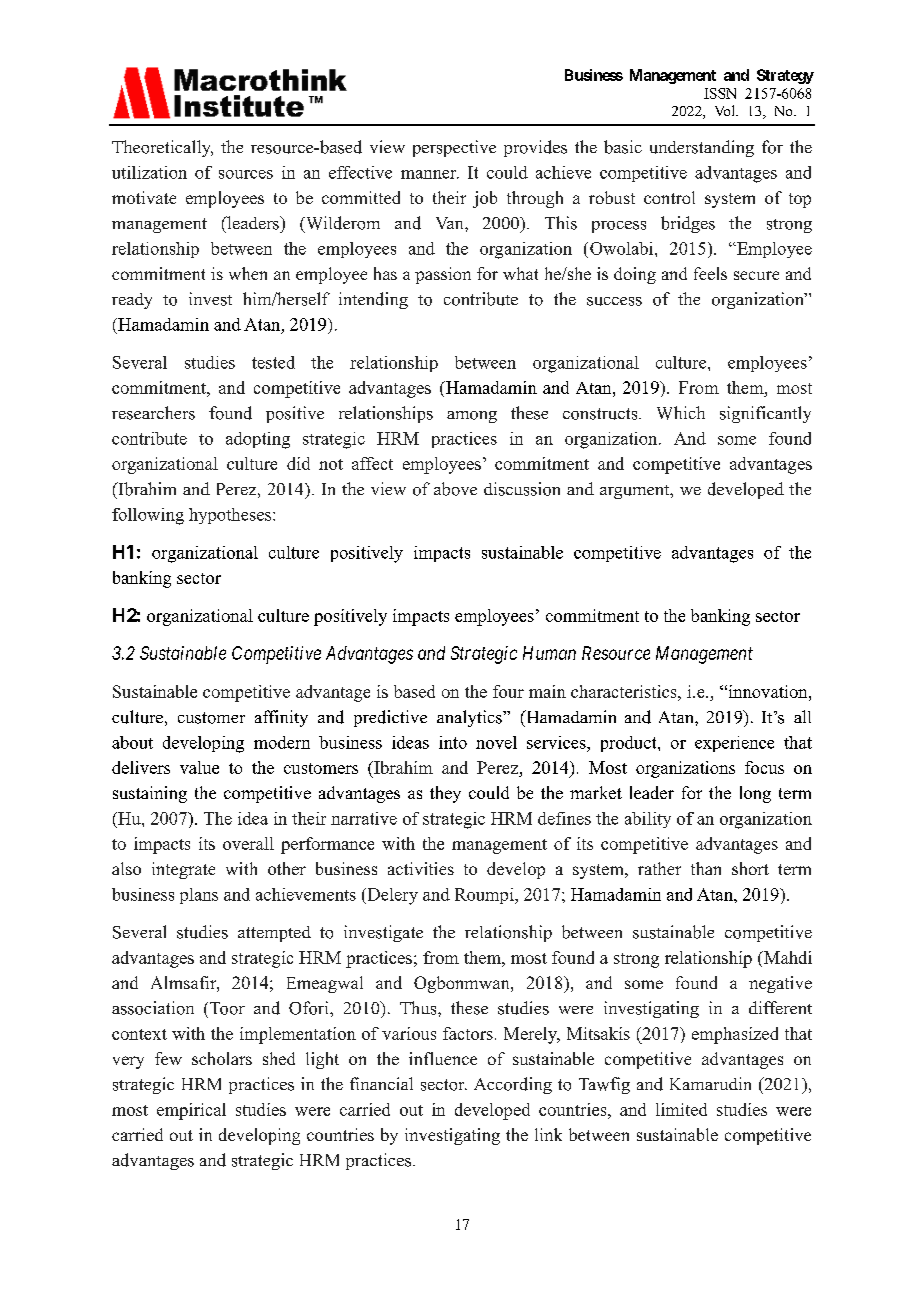  Describe the element at coordinates (726, 110) in the screenshot. I see `Vol` at that location.
